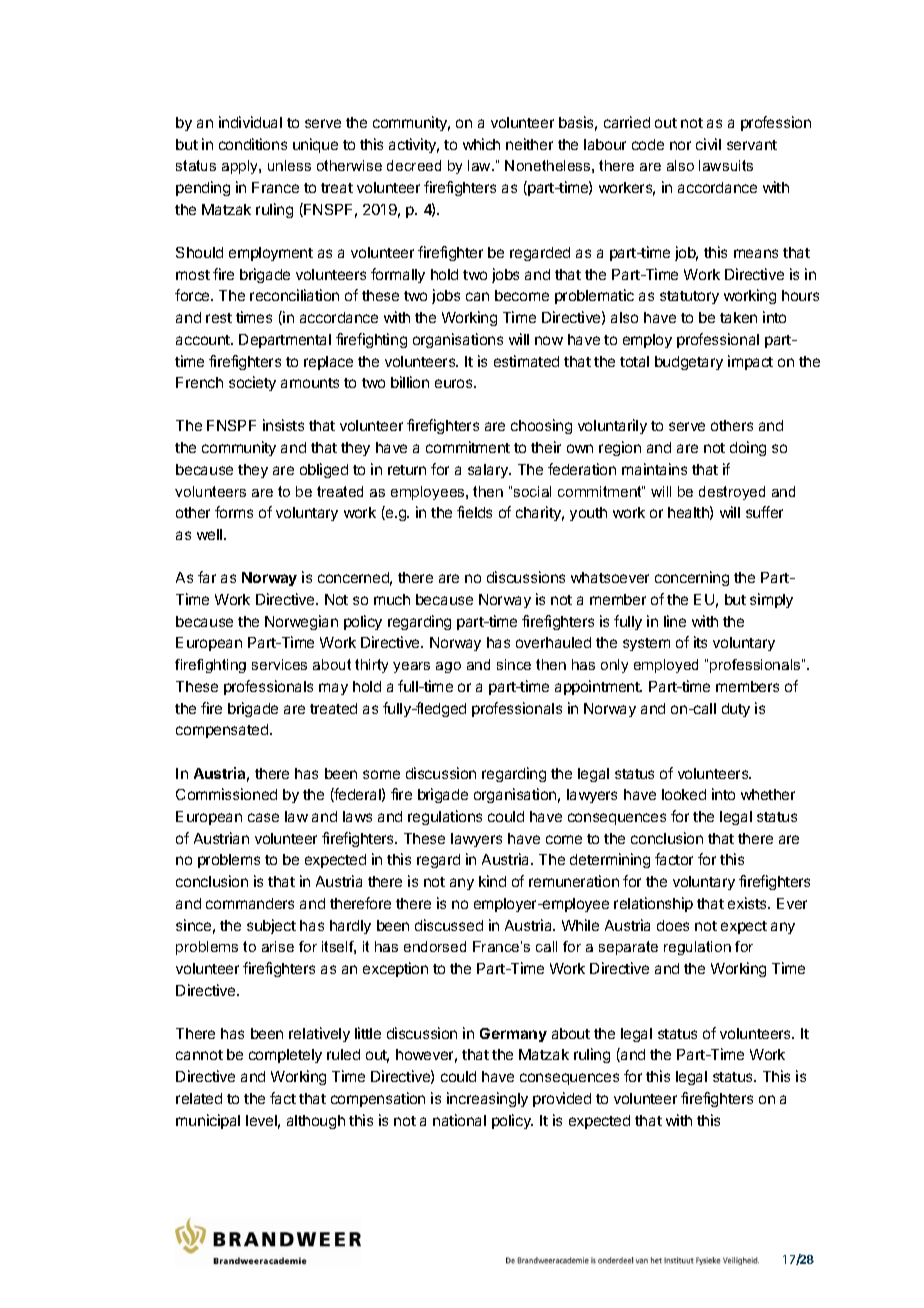 The height and width of the screenshot is (1308, 924). Describe the element at coordinates (708, 144) in the screenshot. I see `civil` at that location.
